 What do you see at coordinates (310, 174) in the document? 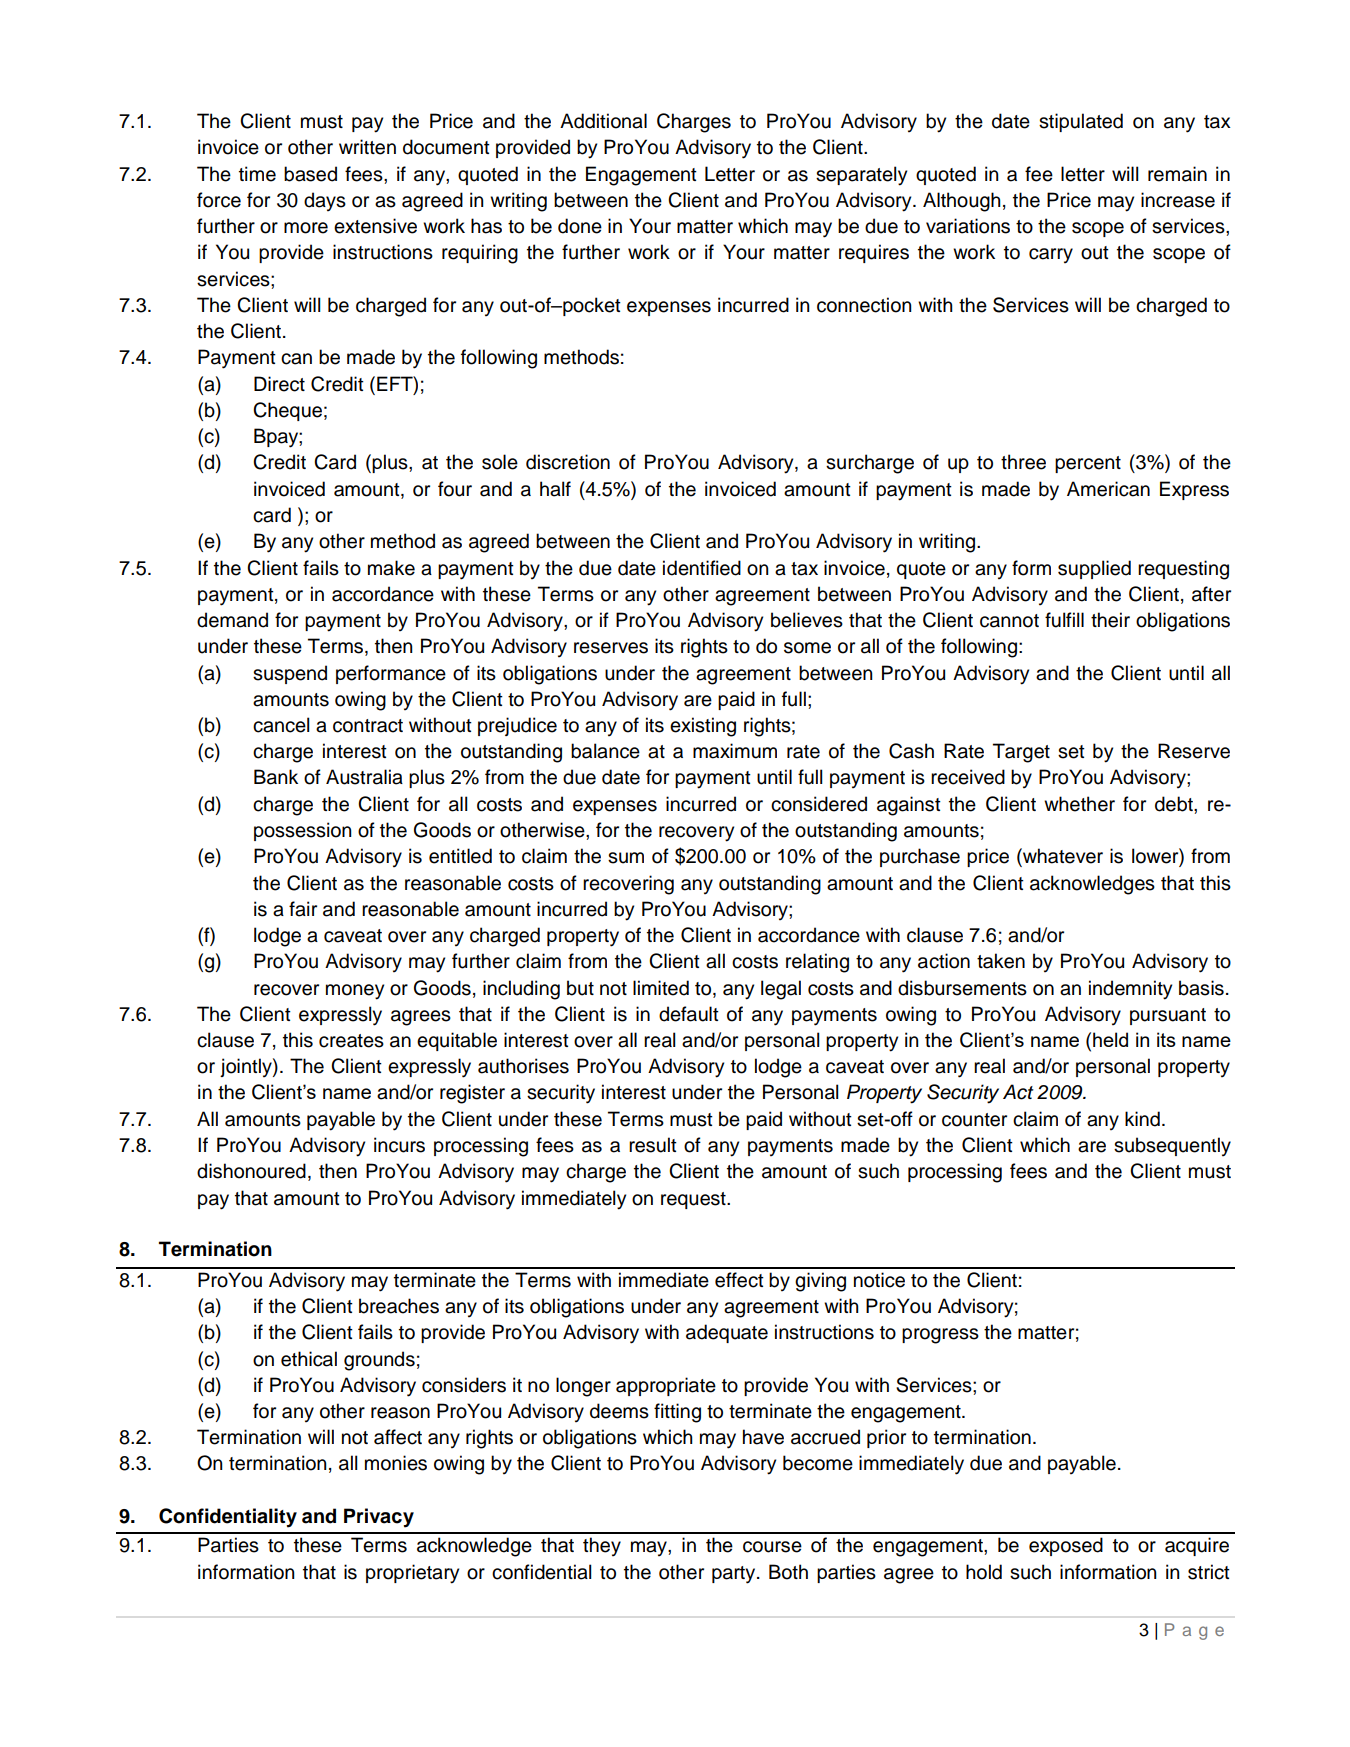
I see `based` at bounding box center [310, 174].
